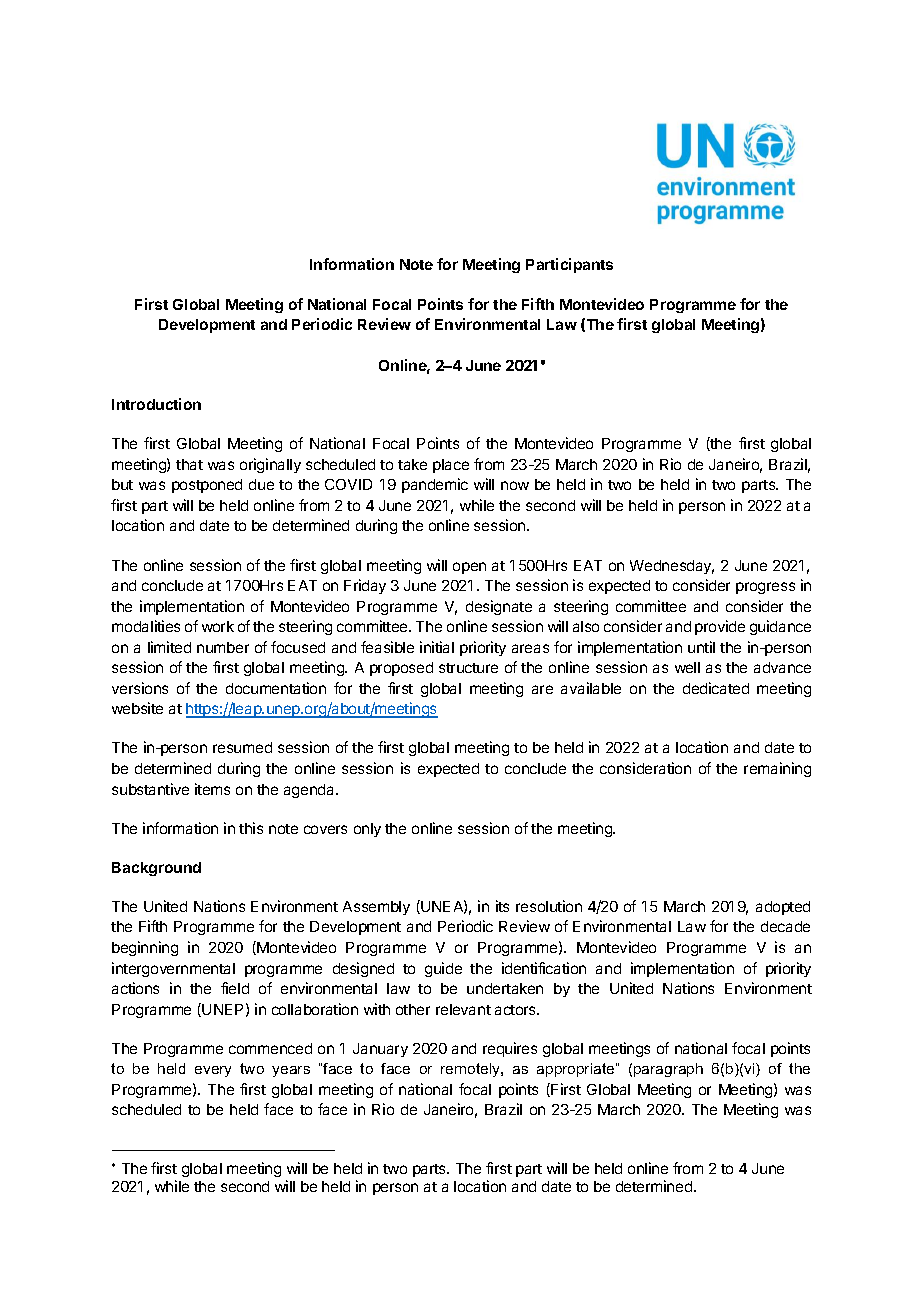 The width and height of the screenshot is (924, 1307). I want to click on now, so click(515, 485).
